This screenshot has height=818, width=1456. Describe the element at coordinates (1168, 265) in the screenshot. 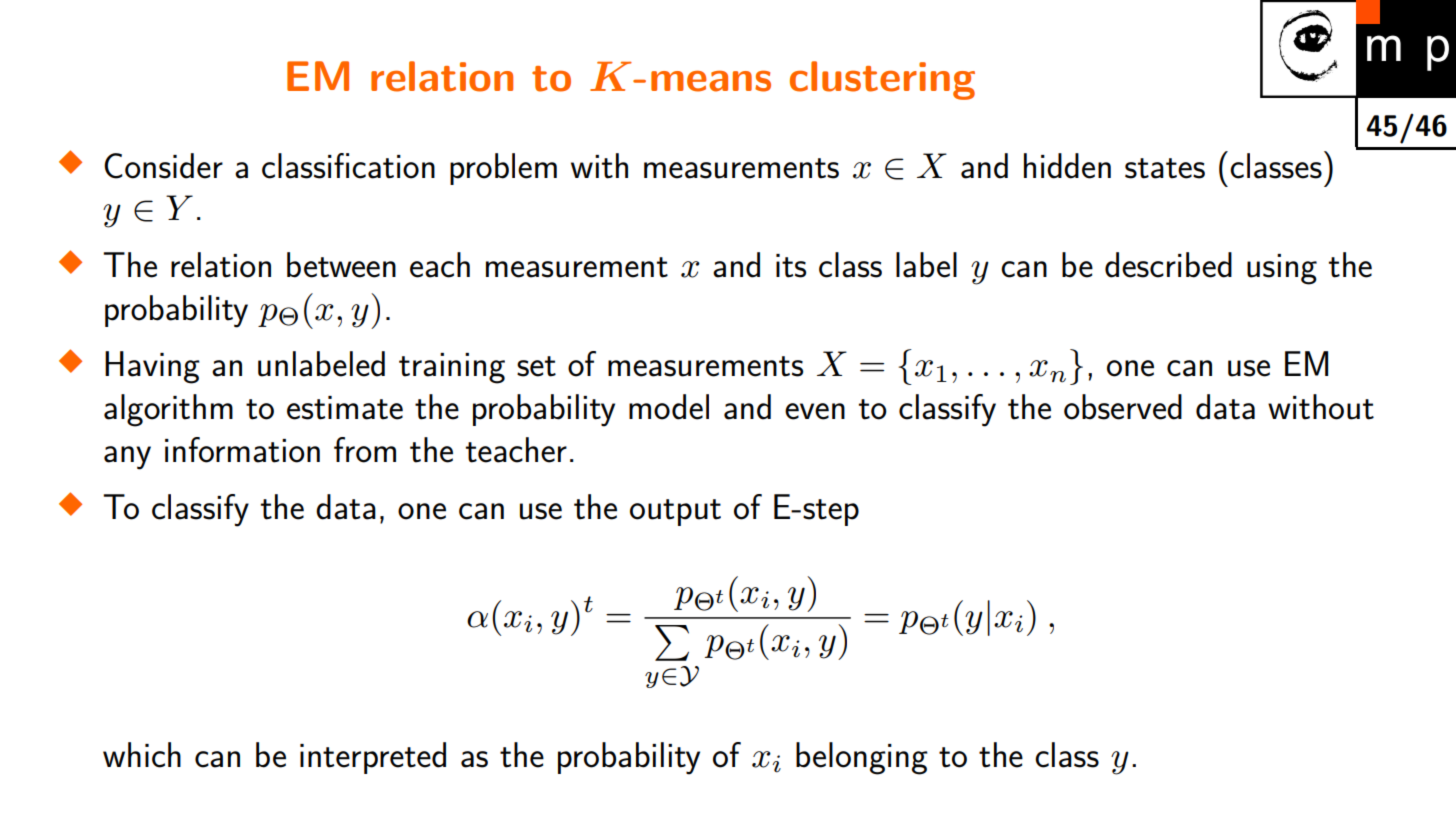

I see `described` at that location.
